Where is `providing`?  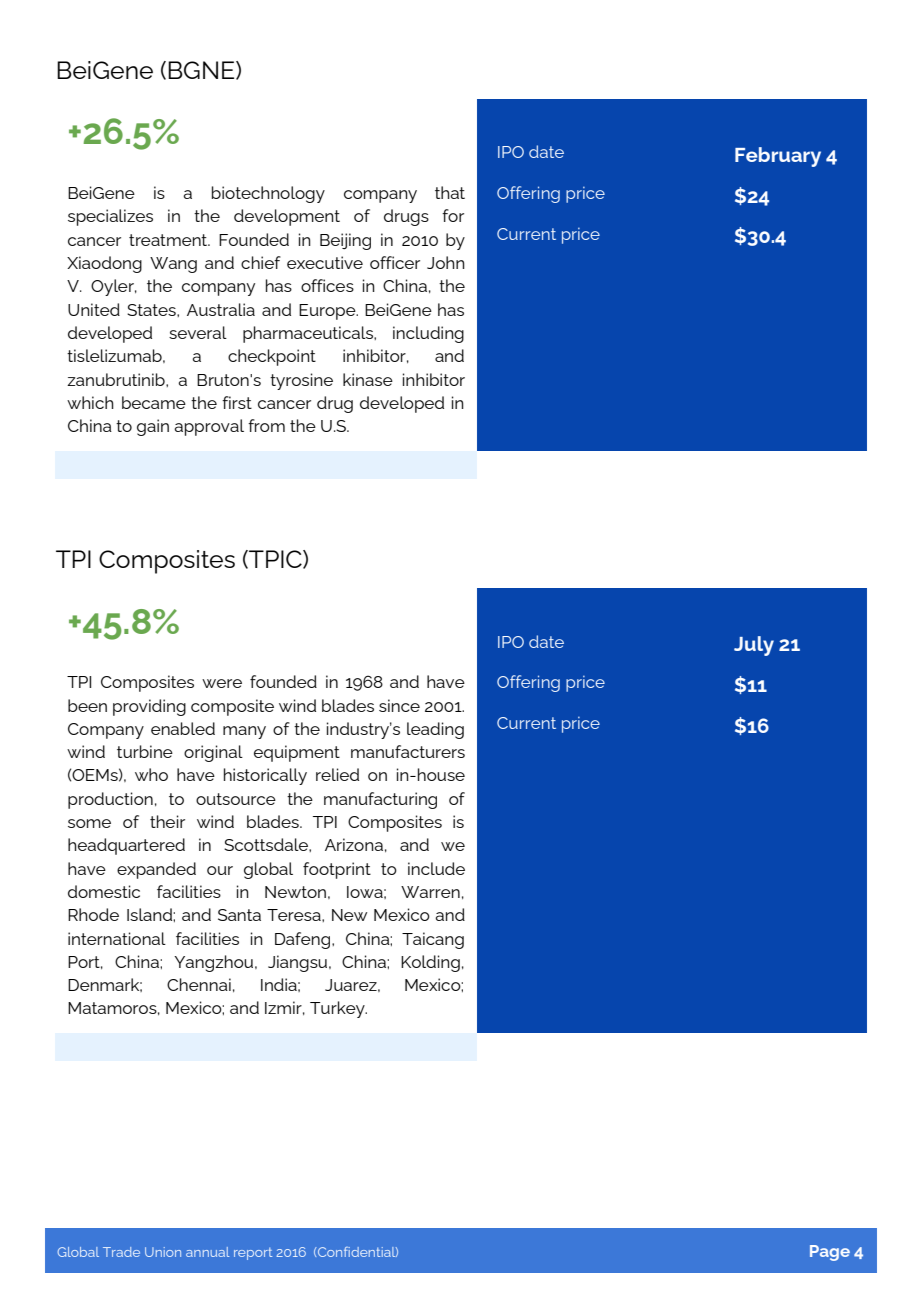
providing is located at coordinates (149, 707).
